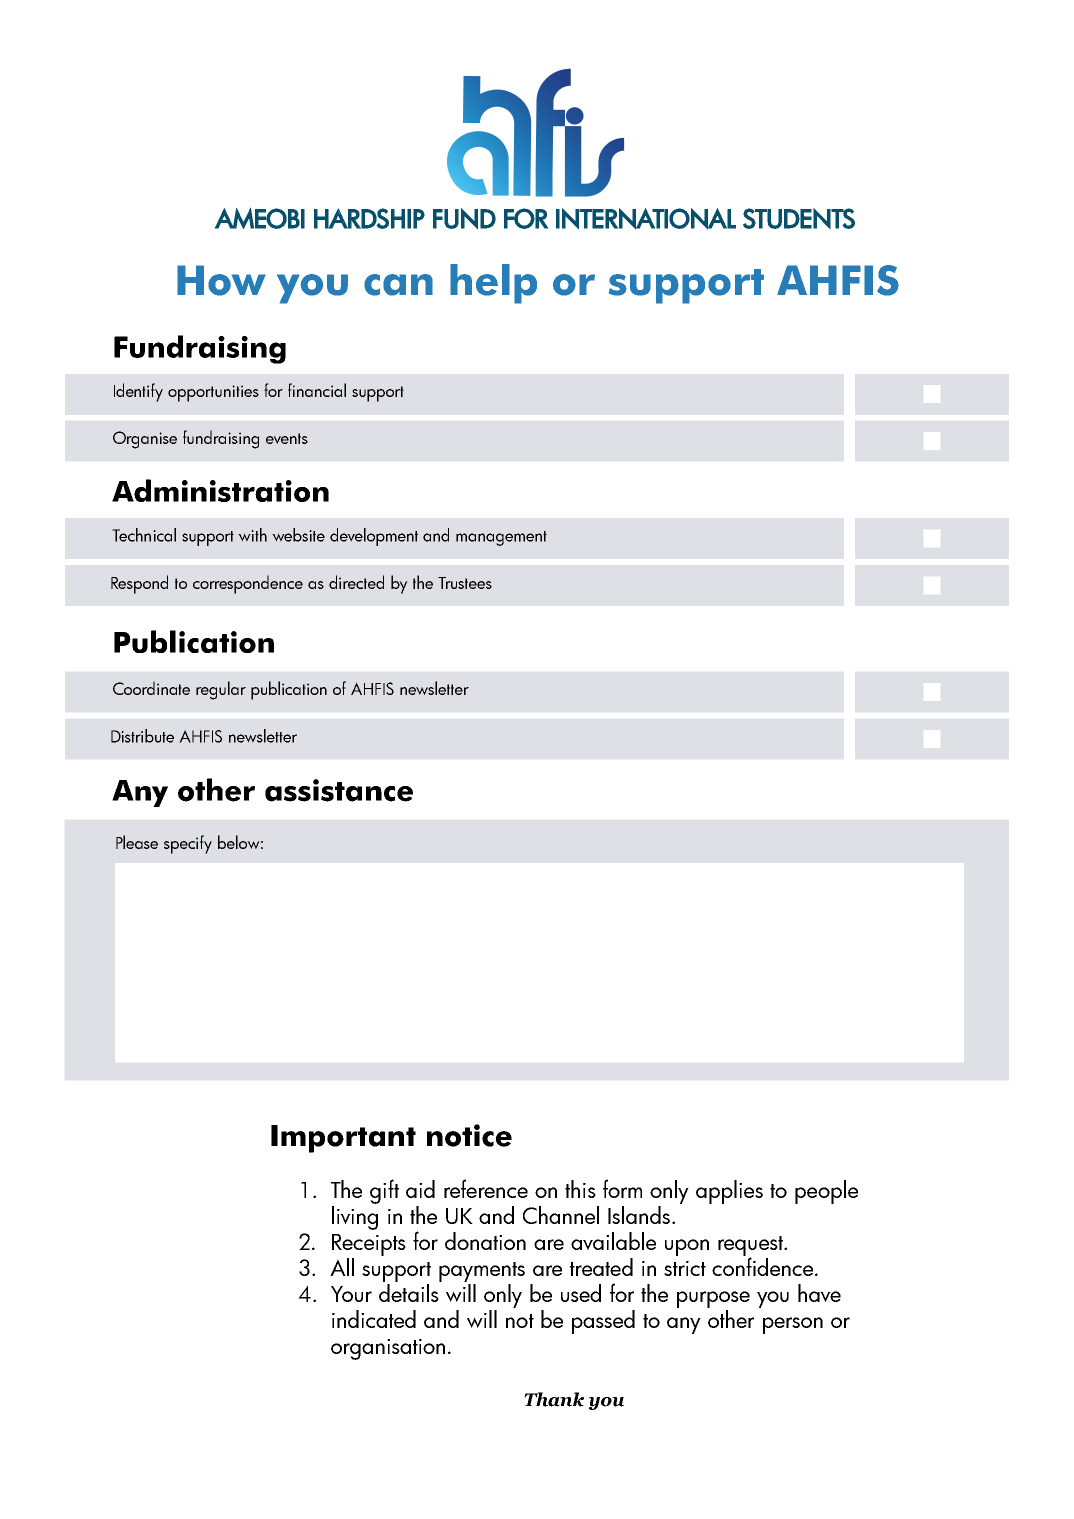  What do you see at coordinates (351, 1294) in the screenshot?
I see `Your` at bounding box center [351, 1294].
